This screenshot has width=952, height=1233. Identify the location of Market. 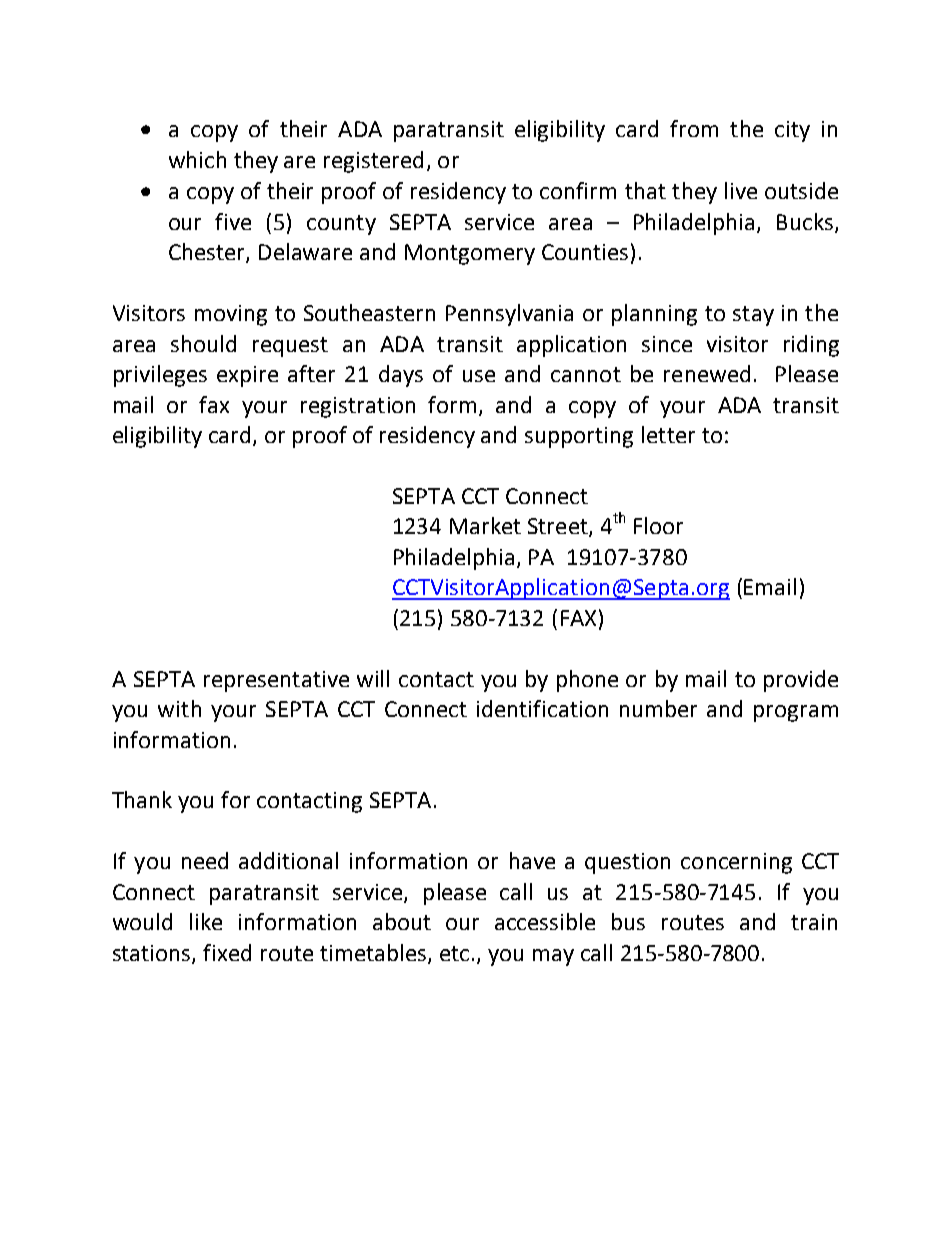
(485, 525).
